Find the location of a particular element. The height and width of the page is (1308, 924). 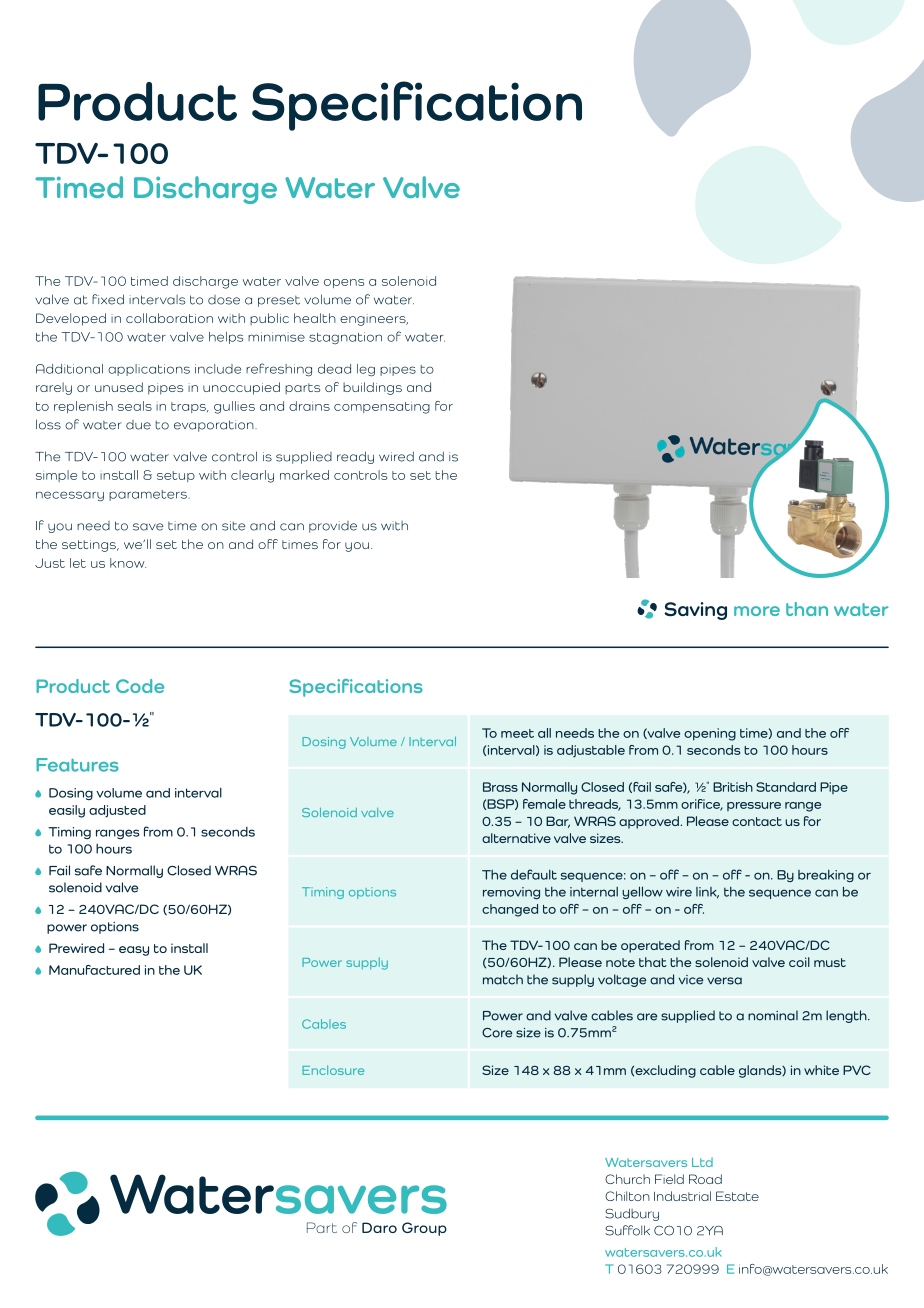

provide is located at coordinates (333, 527).
